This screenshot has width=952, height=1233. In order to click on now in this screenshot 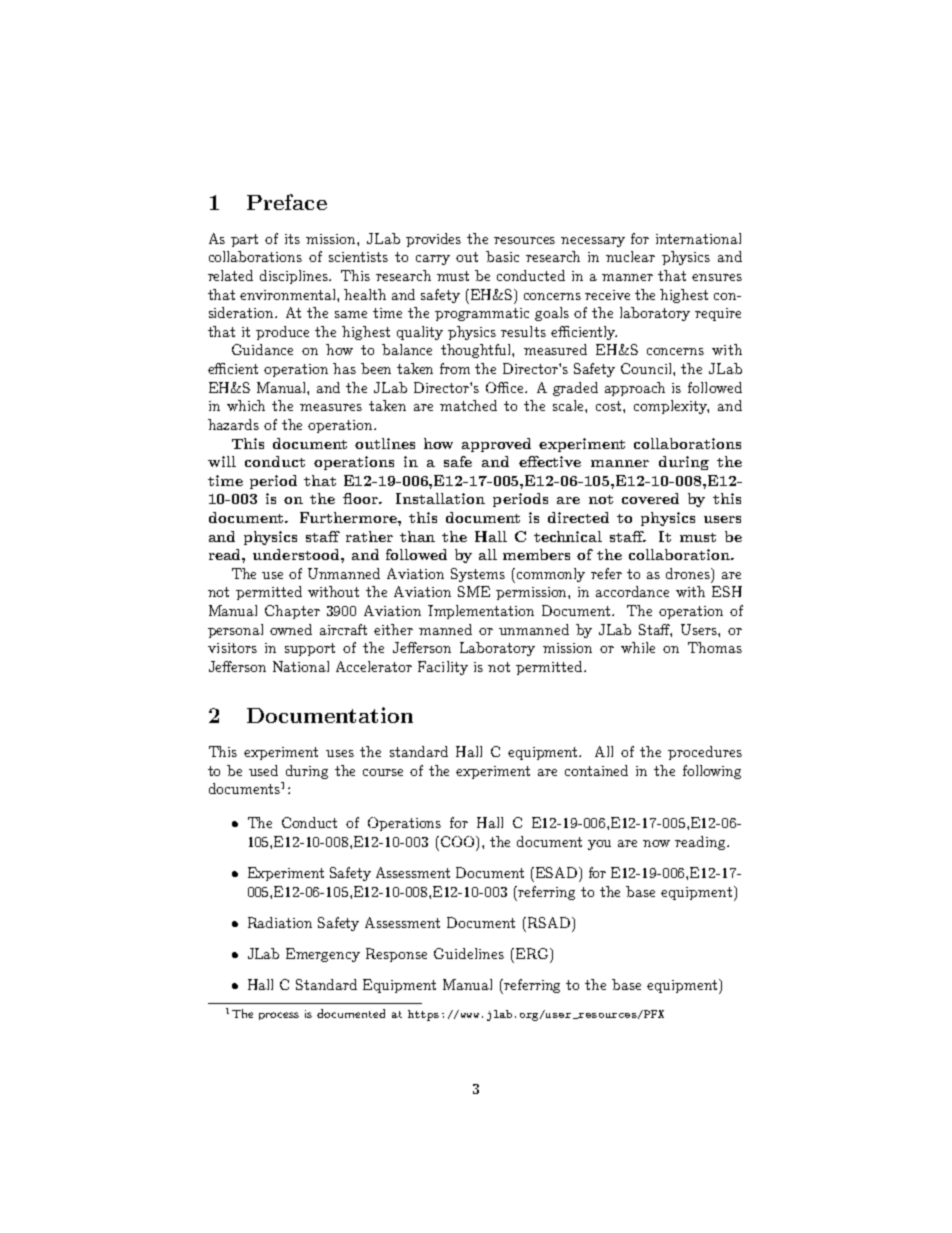, I will do `click(656, 843)`.
